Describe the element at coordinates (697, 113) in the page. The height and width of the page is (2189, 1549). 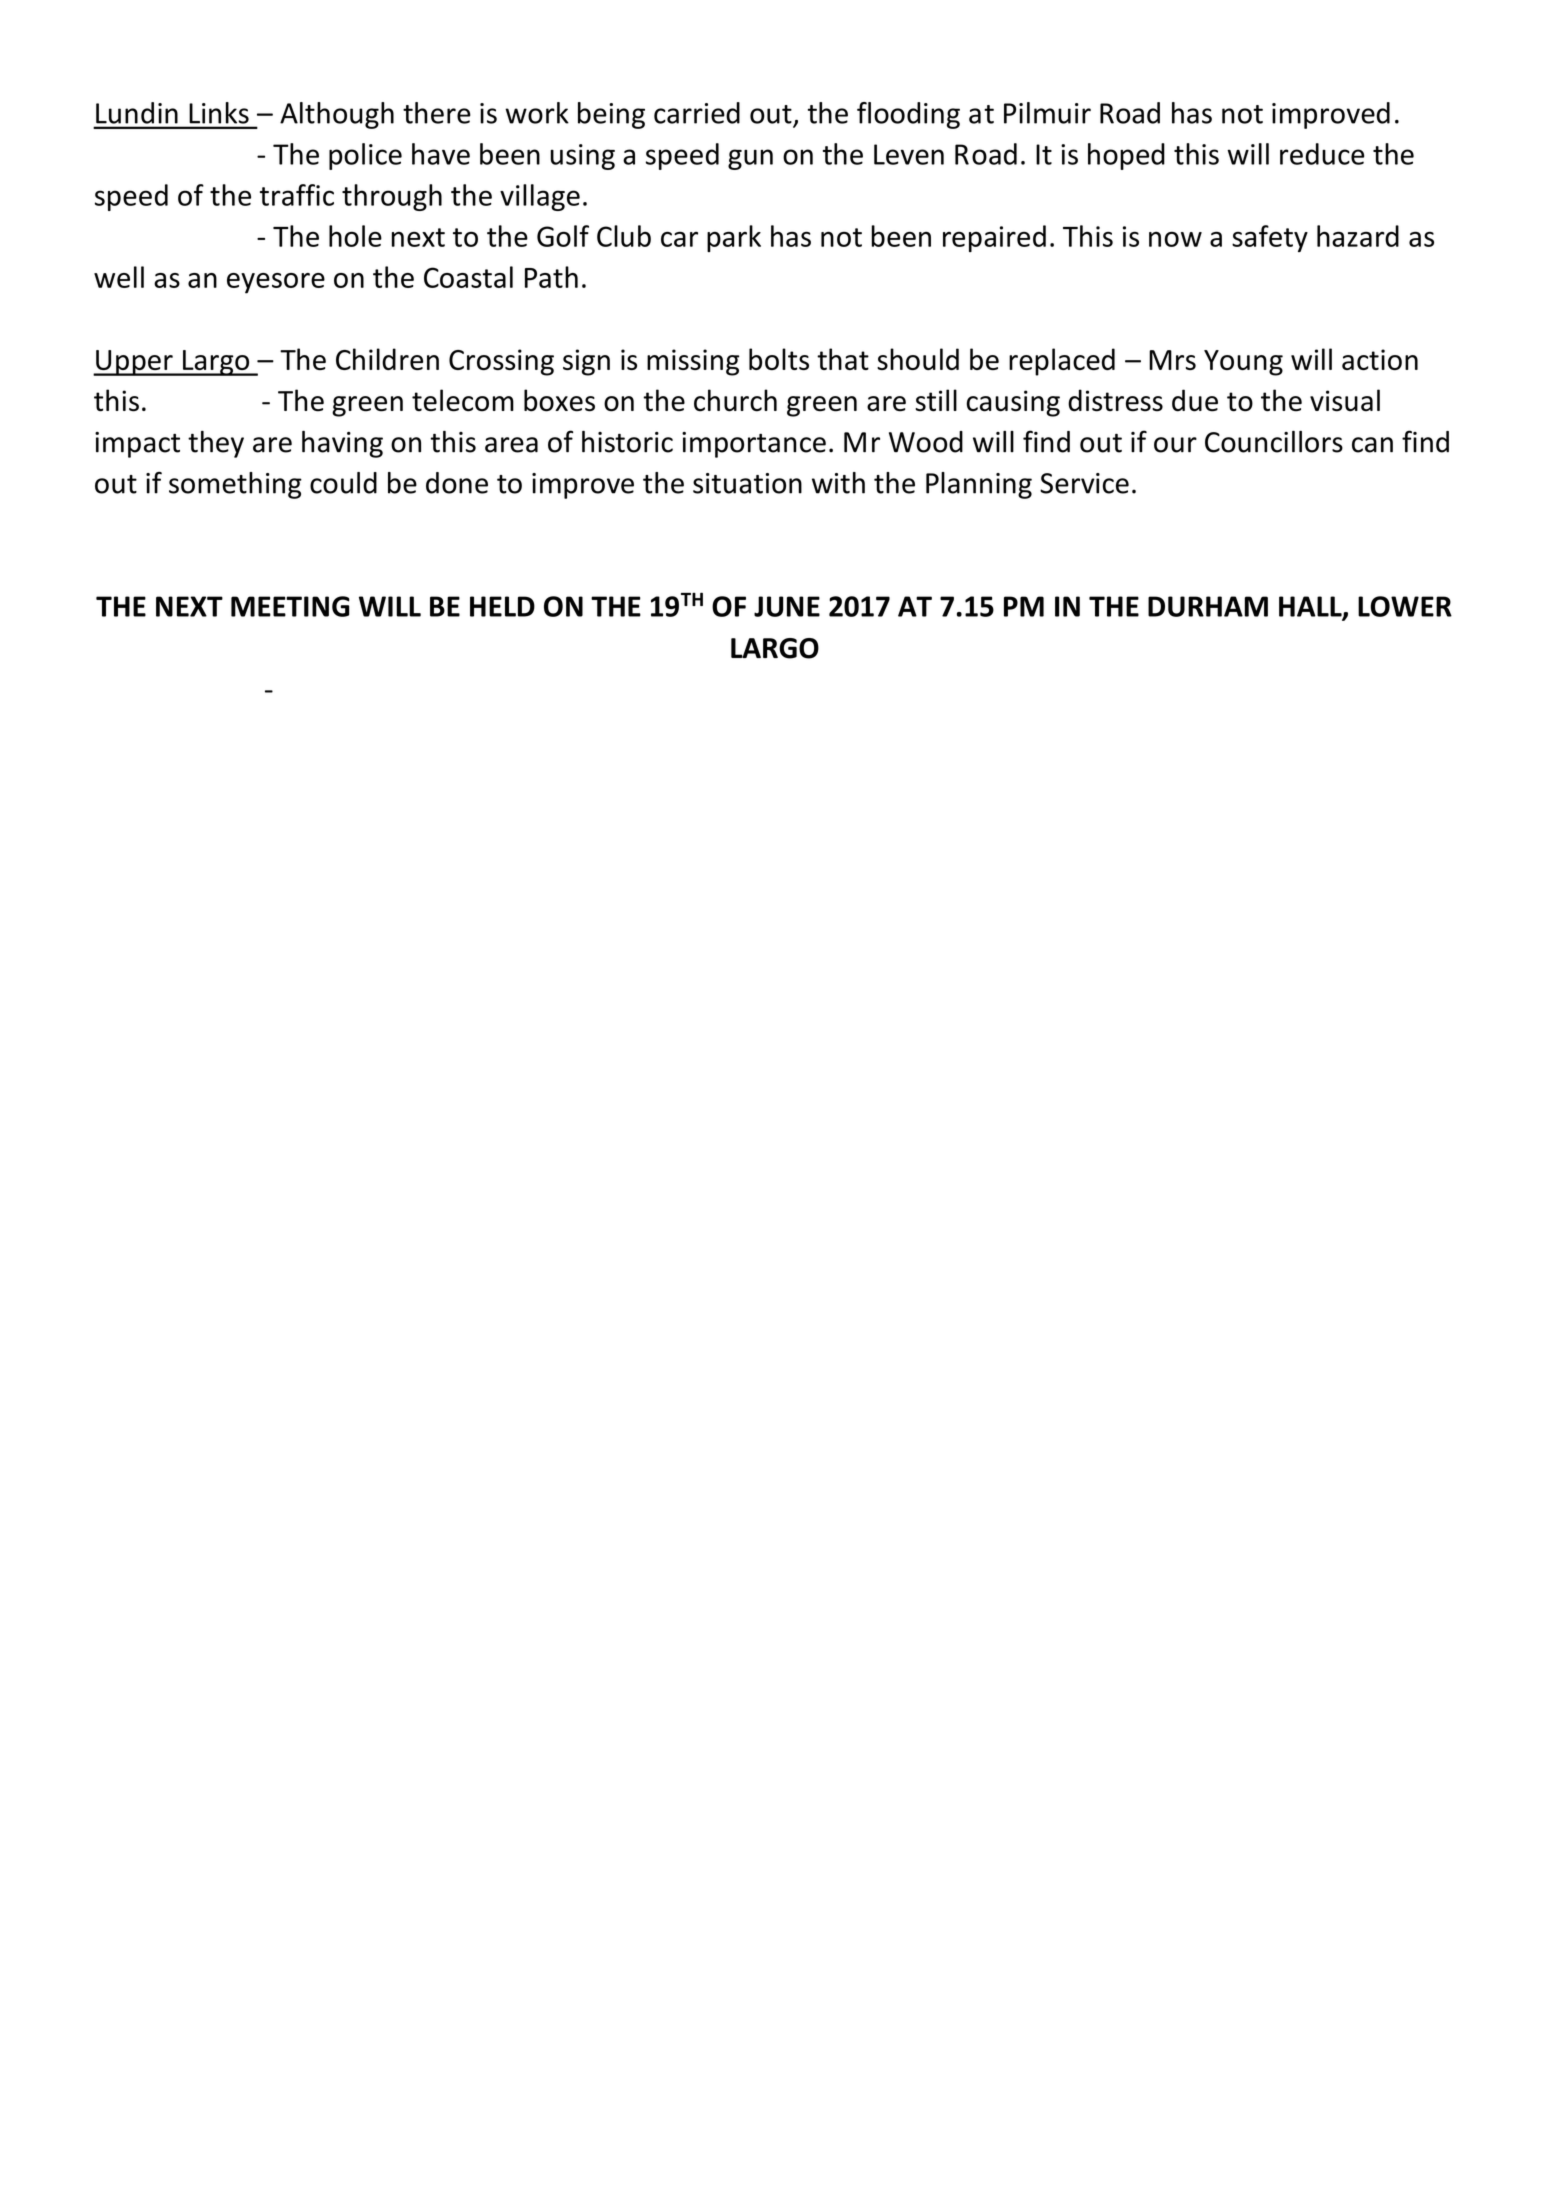
I see `carried` at that location.
